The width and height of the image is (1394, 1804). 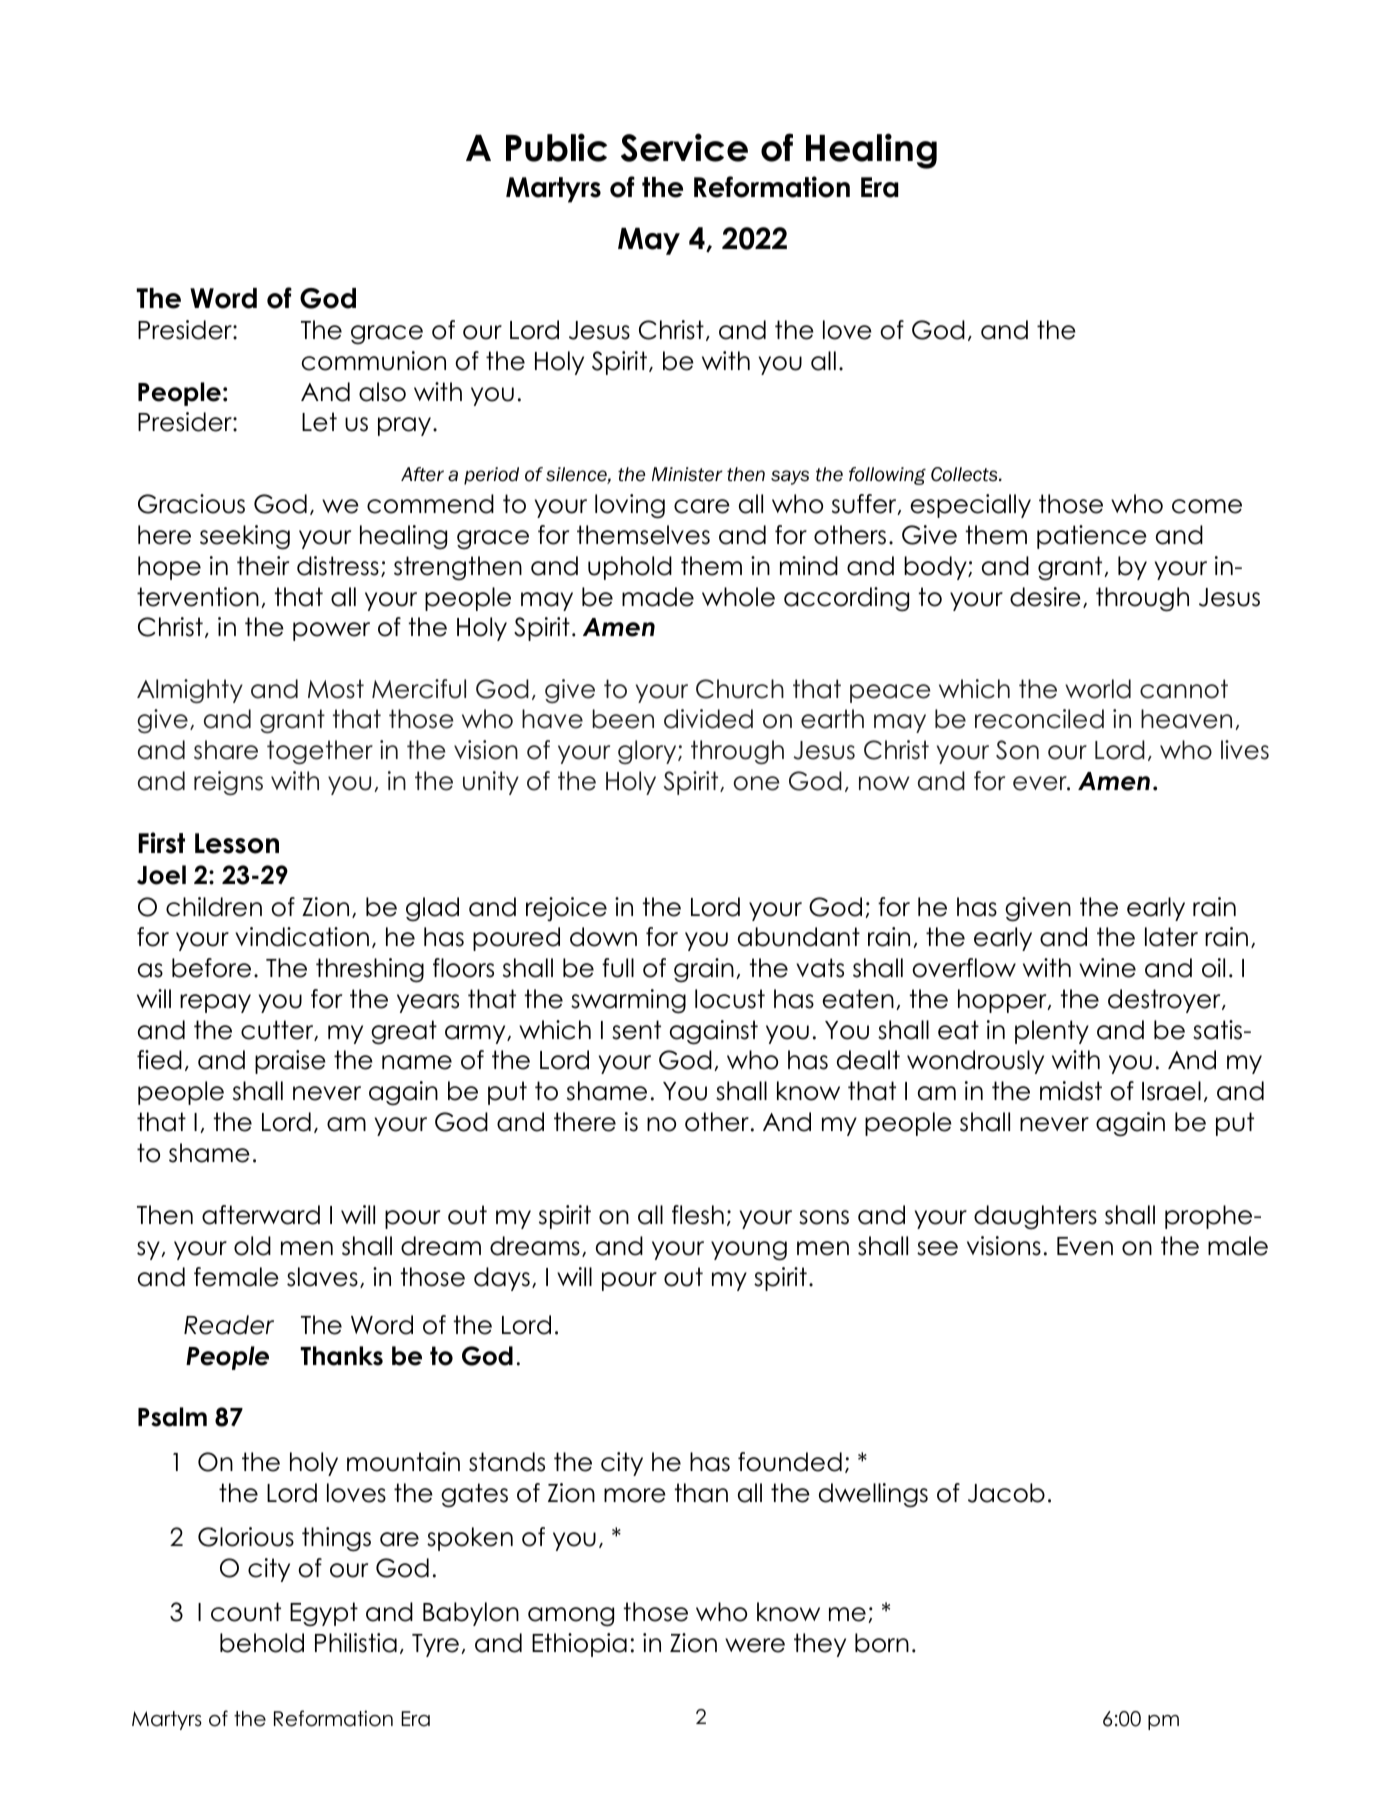 I want to click on Church, so click(x=740, y=689).
